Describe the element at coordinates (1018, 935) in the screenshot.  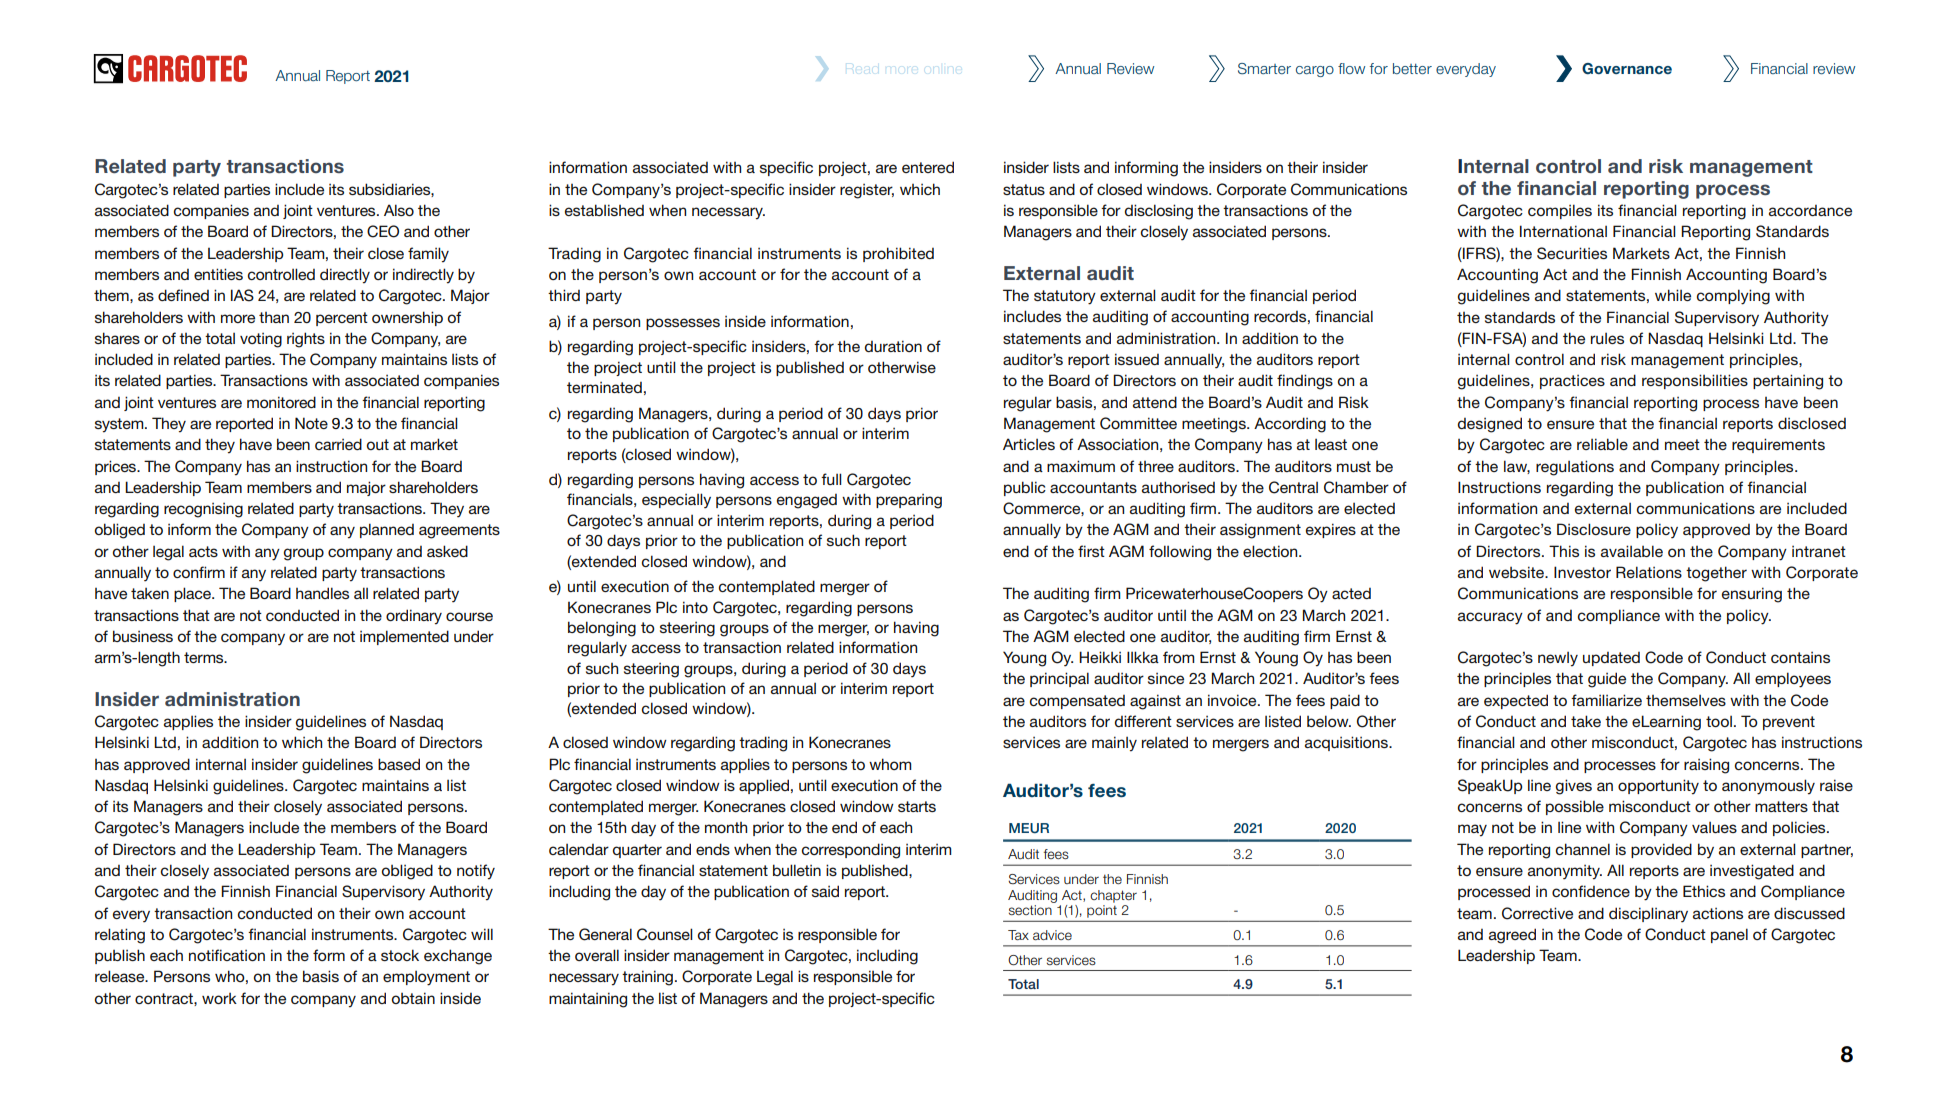
I see `Tax` at that location.
